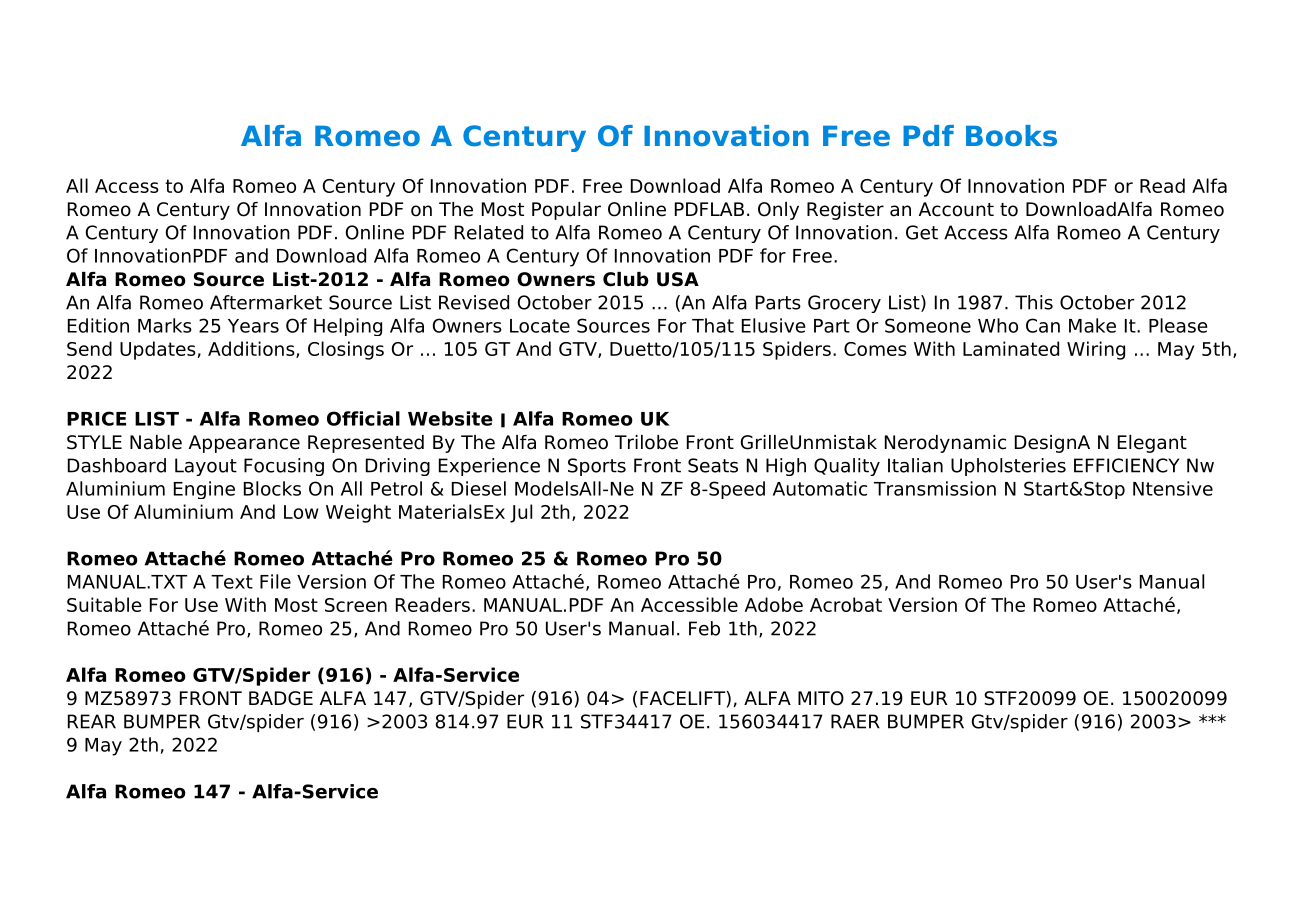  What do you see at coordinates (566, 211) in the image?
I see `Popular` at bounding box center [566, 211].
